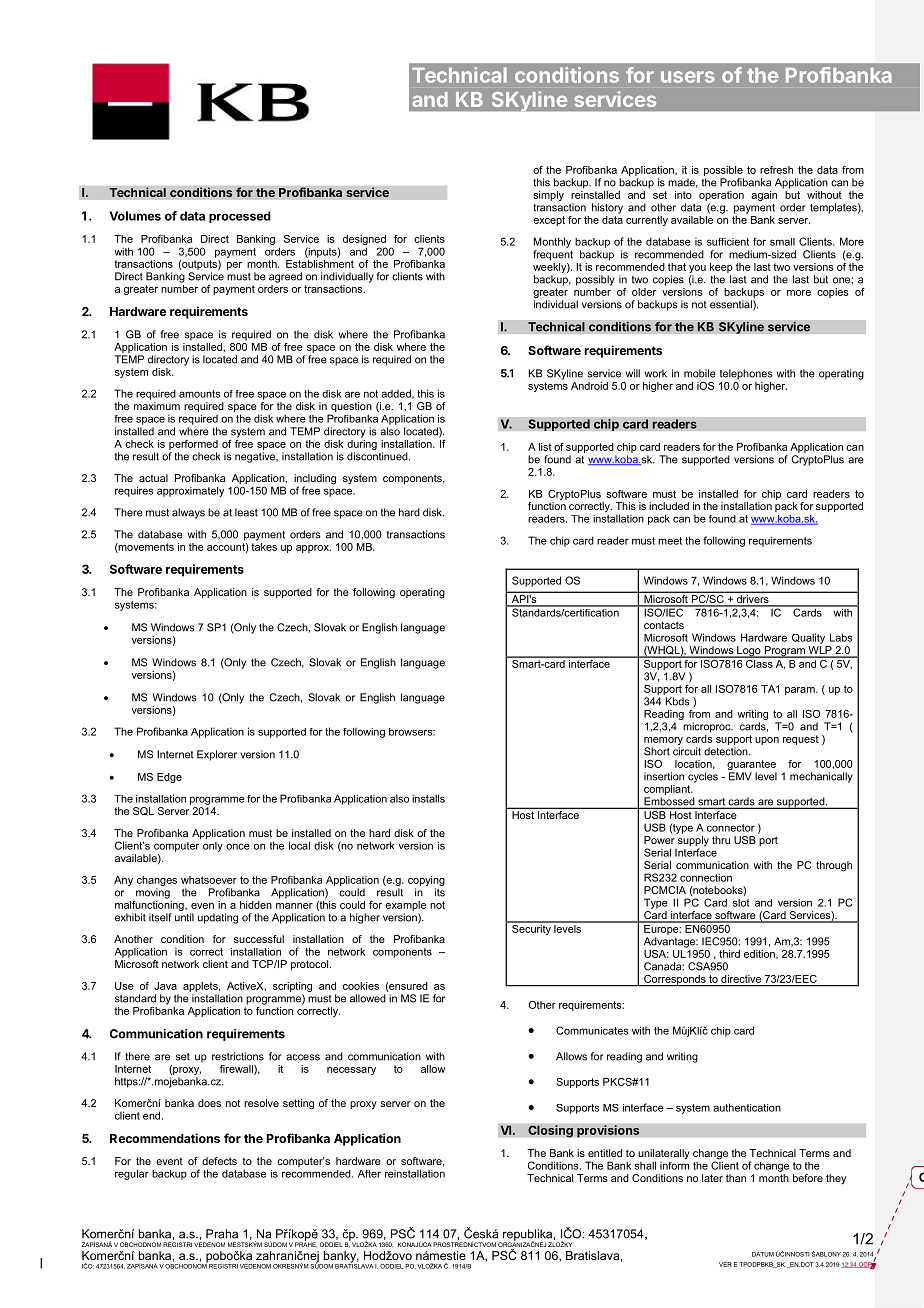 Image resolution: width=924 pixels, height=1308 pixels. Describe the element at coordinates (776, 170) in the screenshot. I see `refresh` at that location.
